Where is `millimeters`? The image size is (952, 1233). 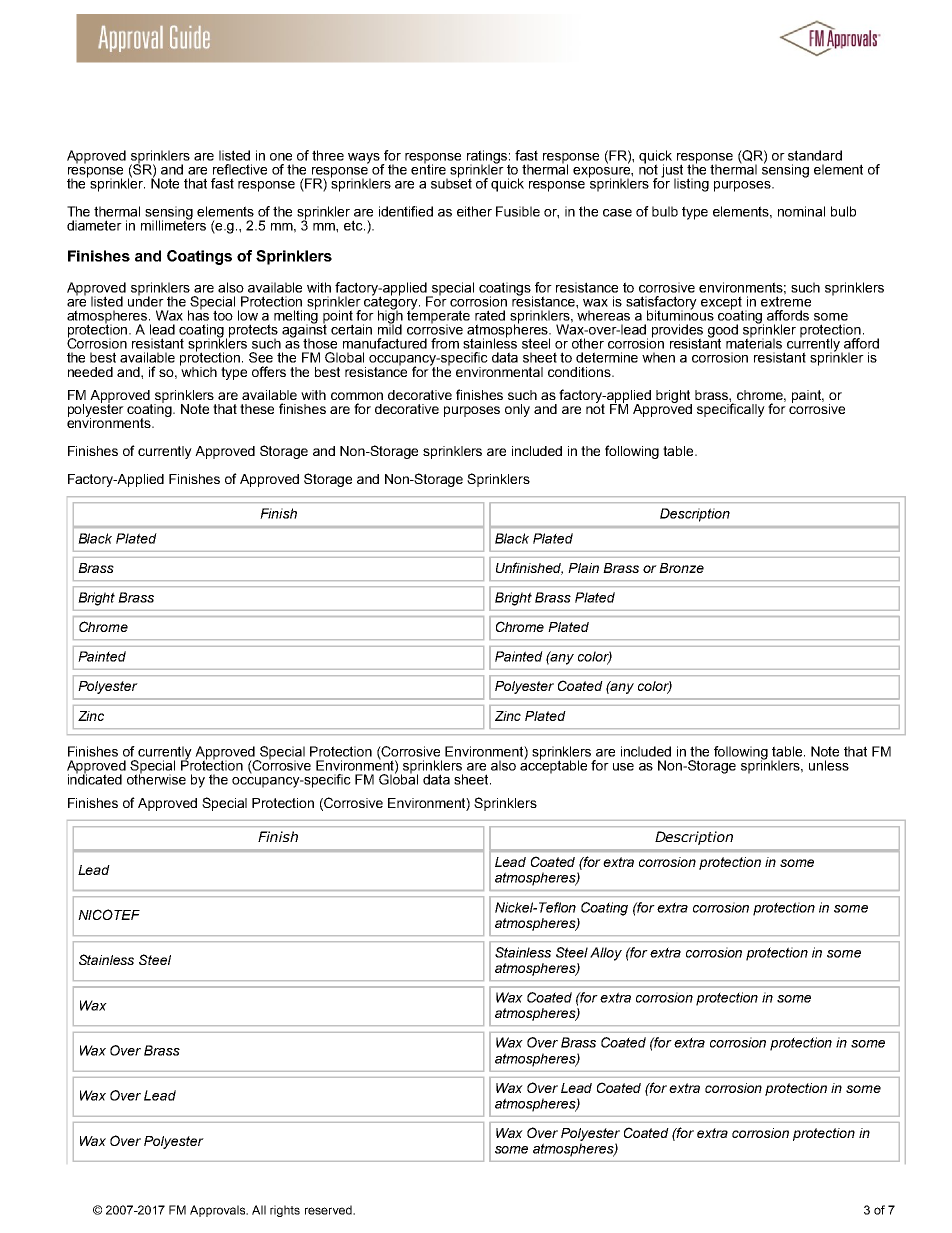 millimeters is located at coordinates (173, 224).
